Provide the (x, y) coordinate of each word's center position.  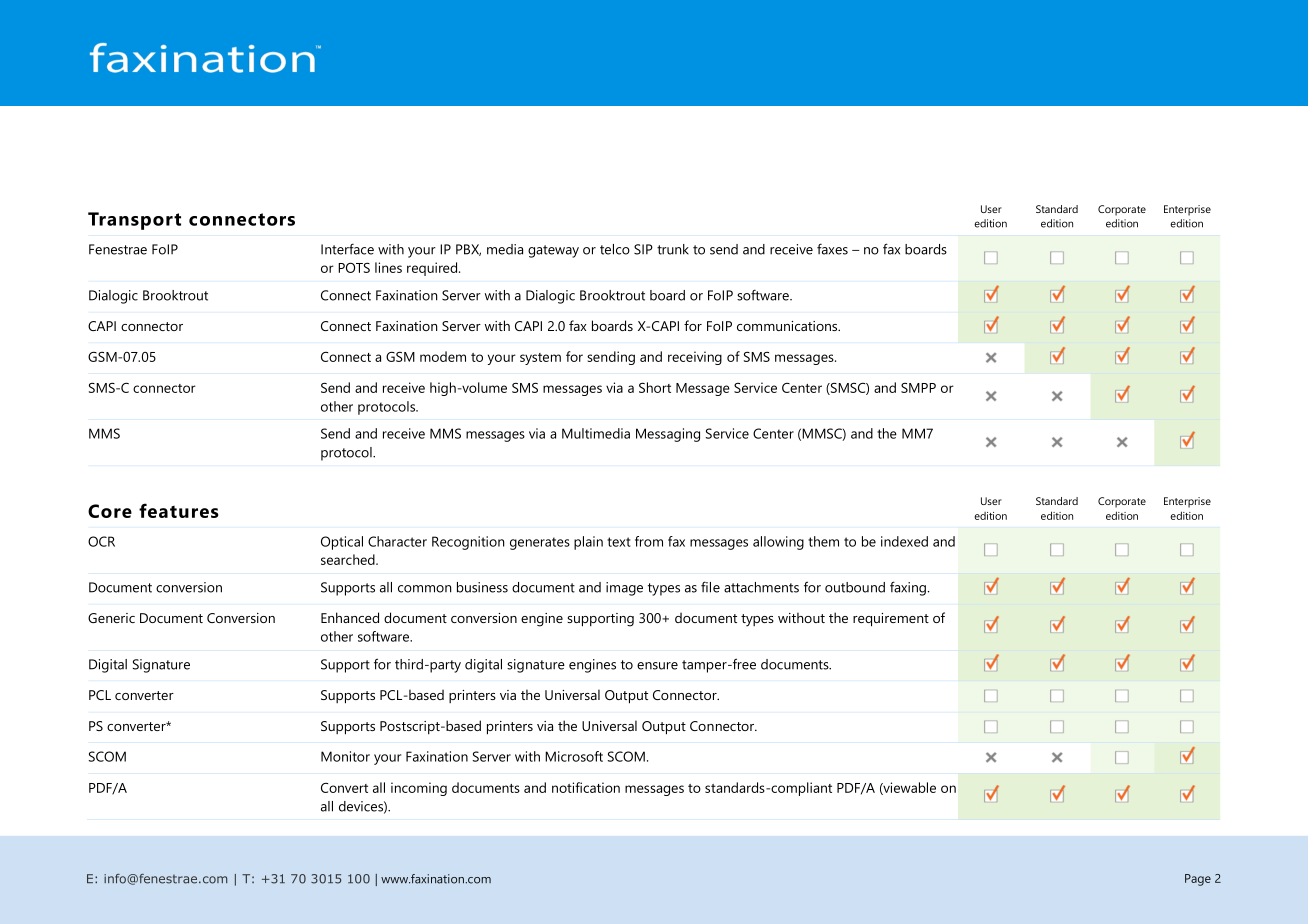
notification (586, 787)
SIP (643, 249)
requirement (891, 620)
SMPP (918, 388)
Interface (347, 249)
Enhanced (350, 617)
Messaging (668, 435)
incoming (419, 789)
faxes (832, 249)
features (179, 510)
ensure (657, 666)
